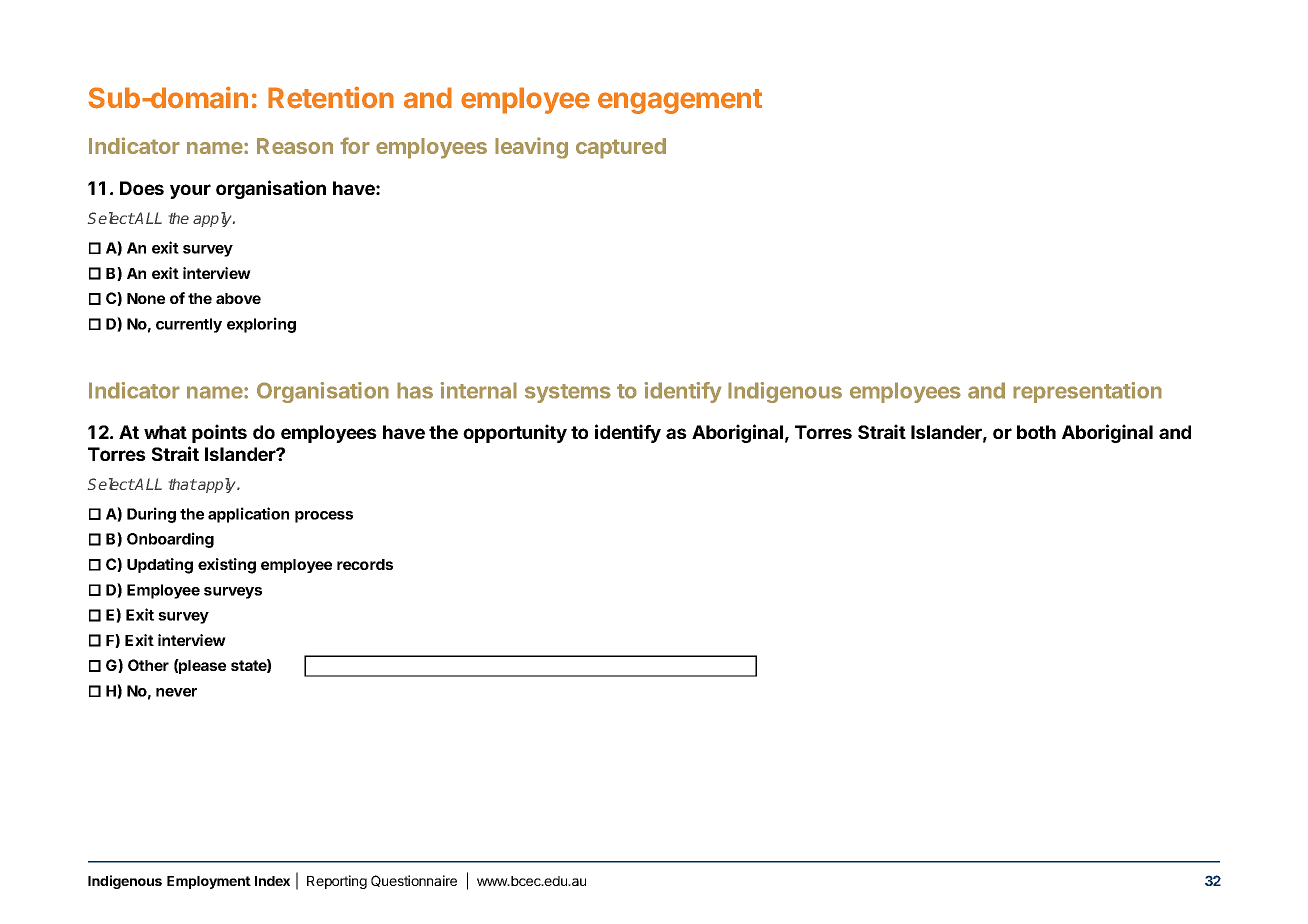 Image resolution: width=1308 pixels, height=924 pixels. I want to click on Reporting, so click(337, 882).
